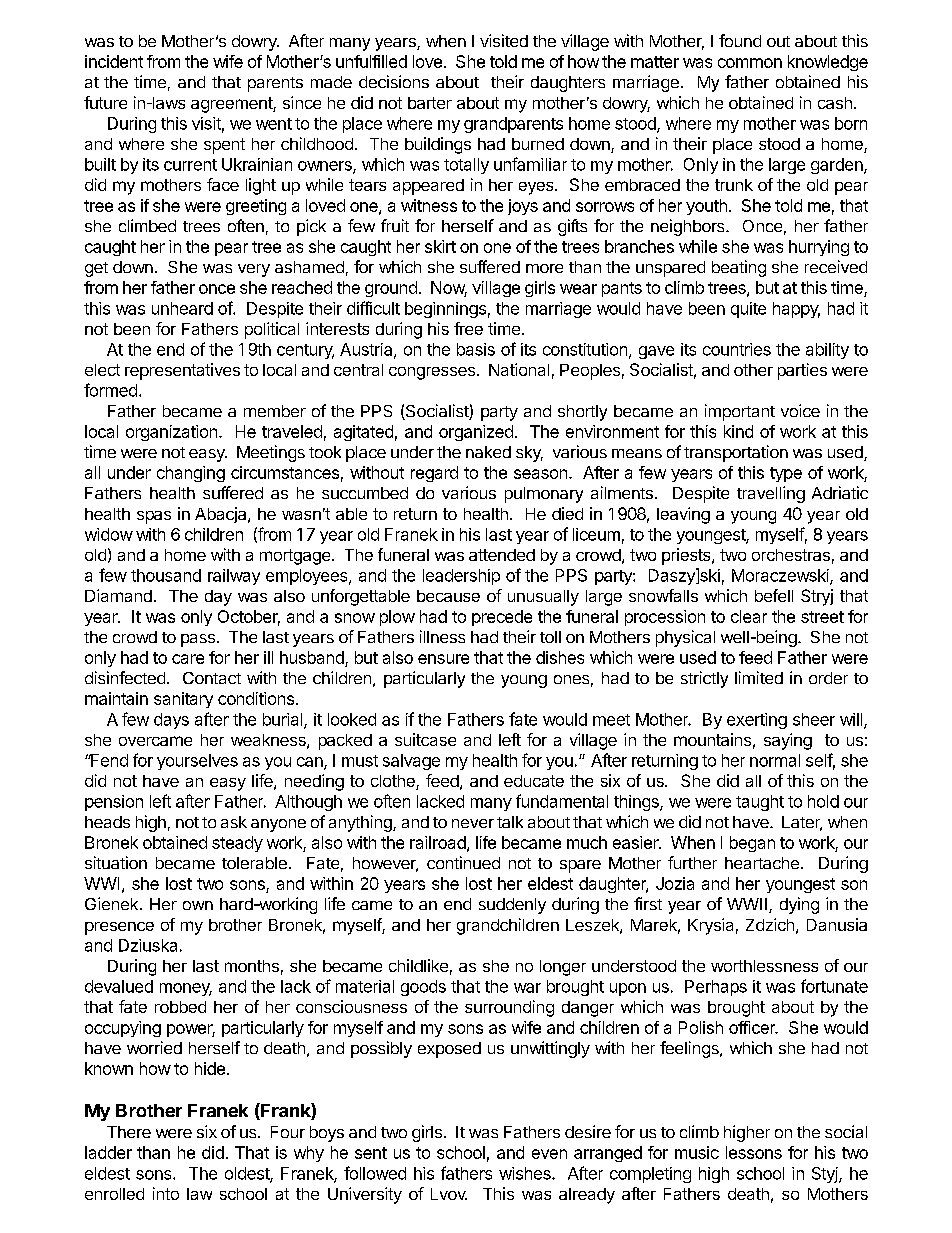  I want to click on common, so click(750, 63).
